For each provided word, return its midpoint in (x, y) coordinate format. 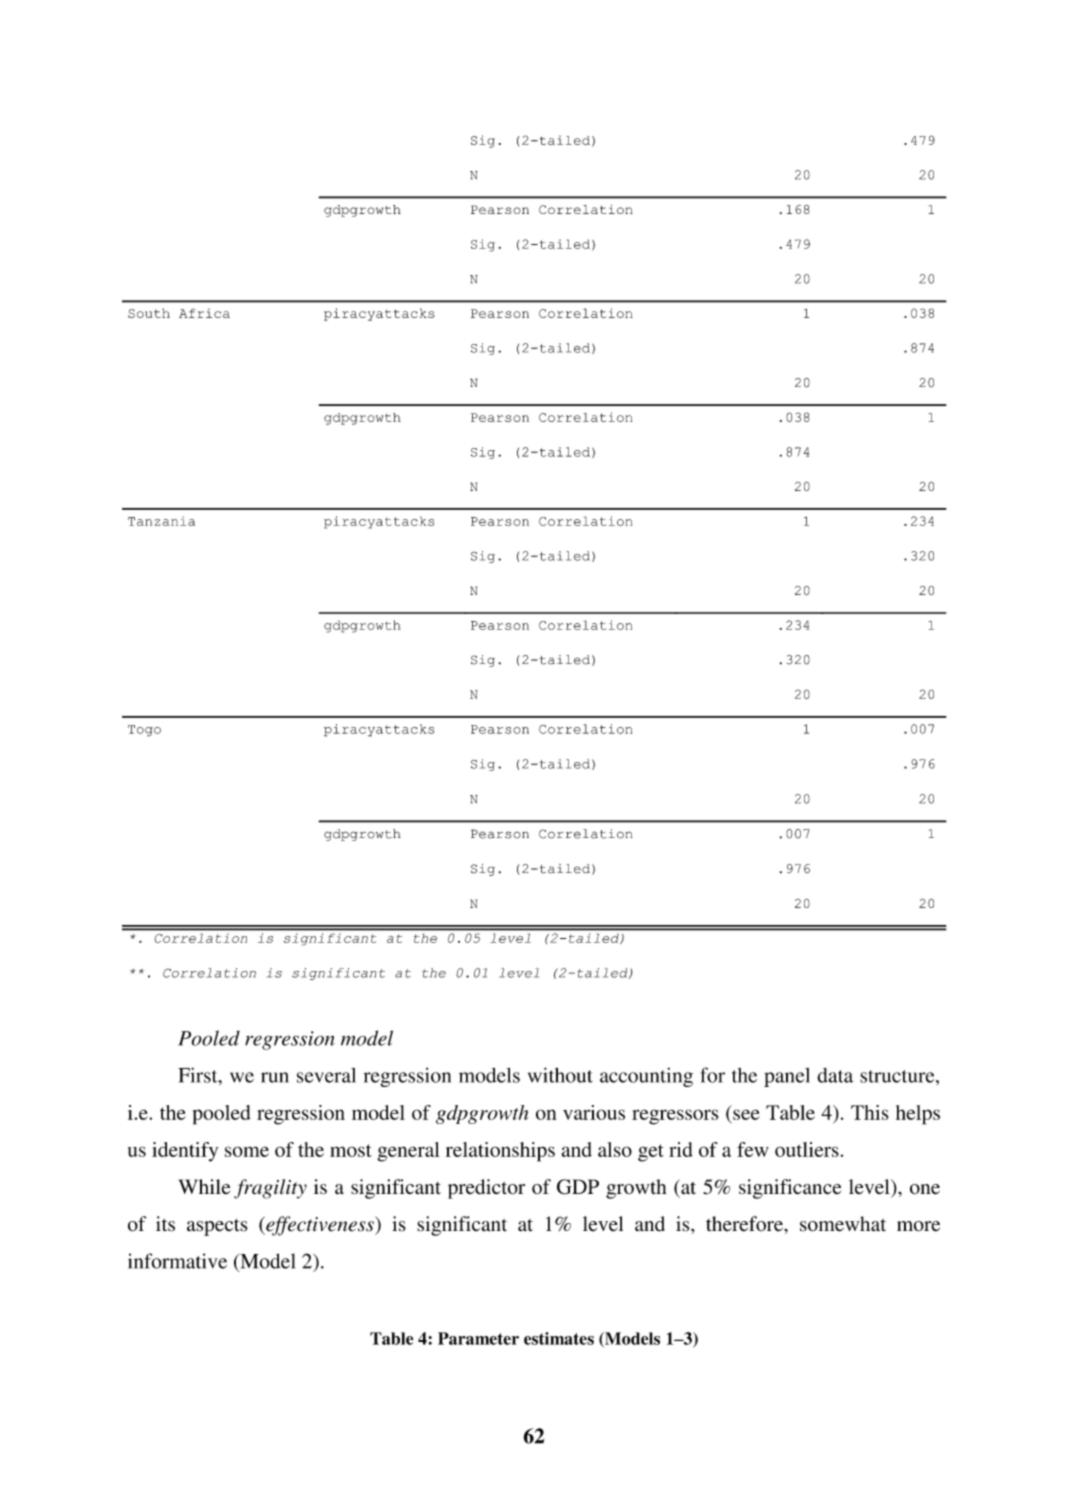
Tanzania (161, 521)
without (560, 1075)
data (835, 1075)
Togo (144, 731)
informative (177, 1261)
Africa (204, 313)
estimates (559, 1338)
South (149, 313)
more (918, 1226)
